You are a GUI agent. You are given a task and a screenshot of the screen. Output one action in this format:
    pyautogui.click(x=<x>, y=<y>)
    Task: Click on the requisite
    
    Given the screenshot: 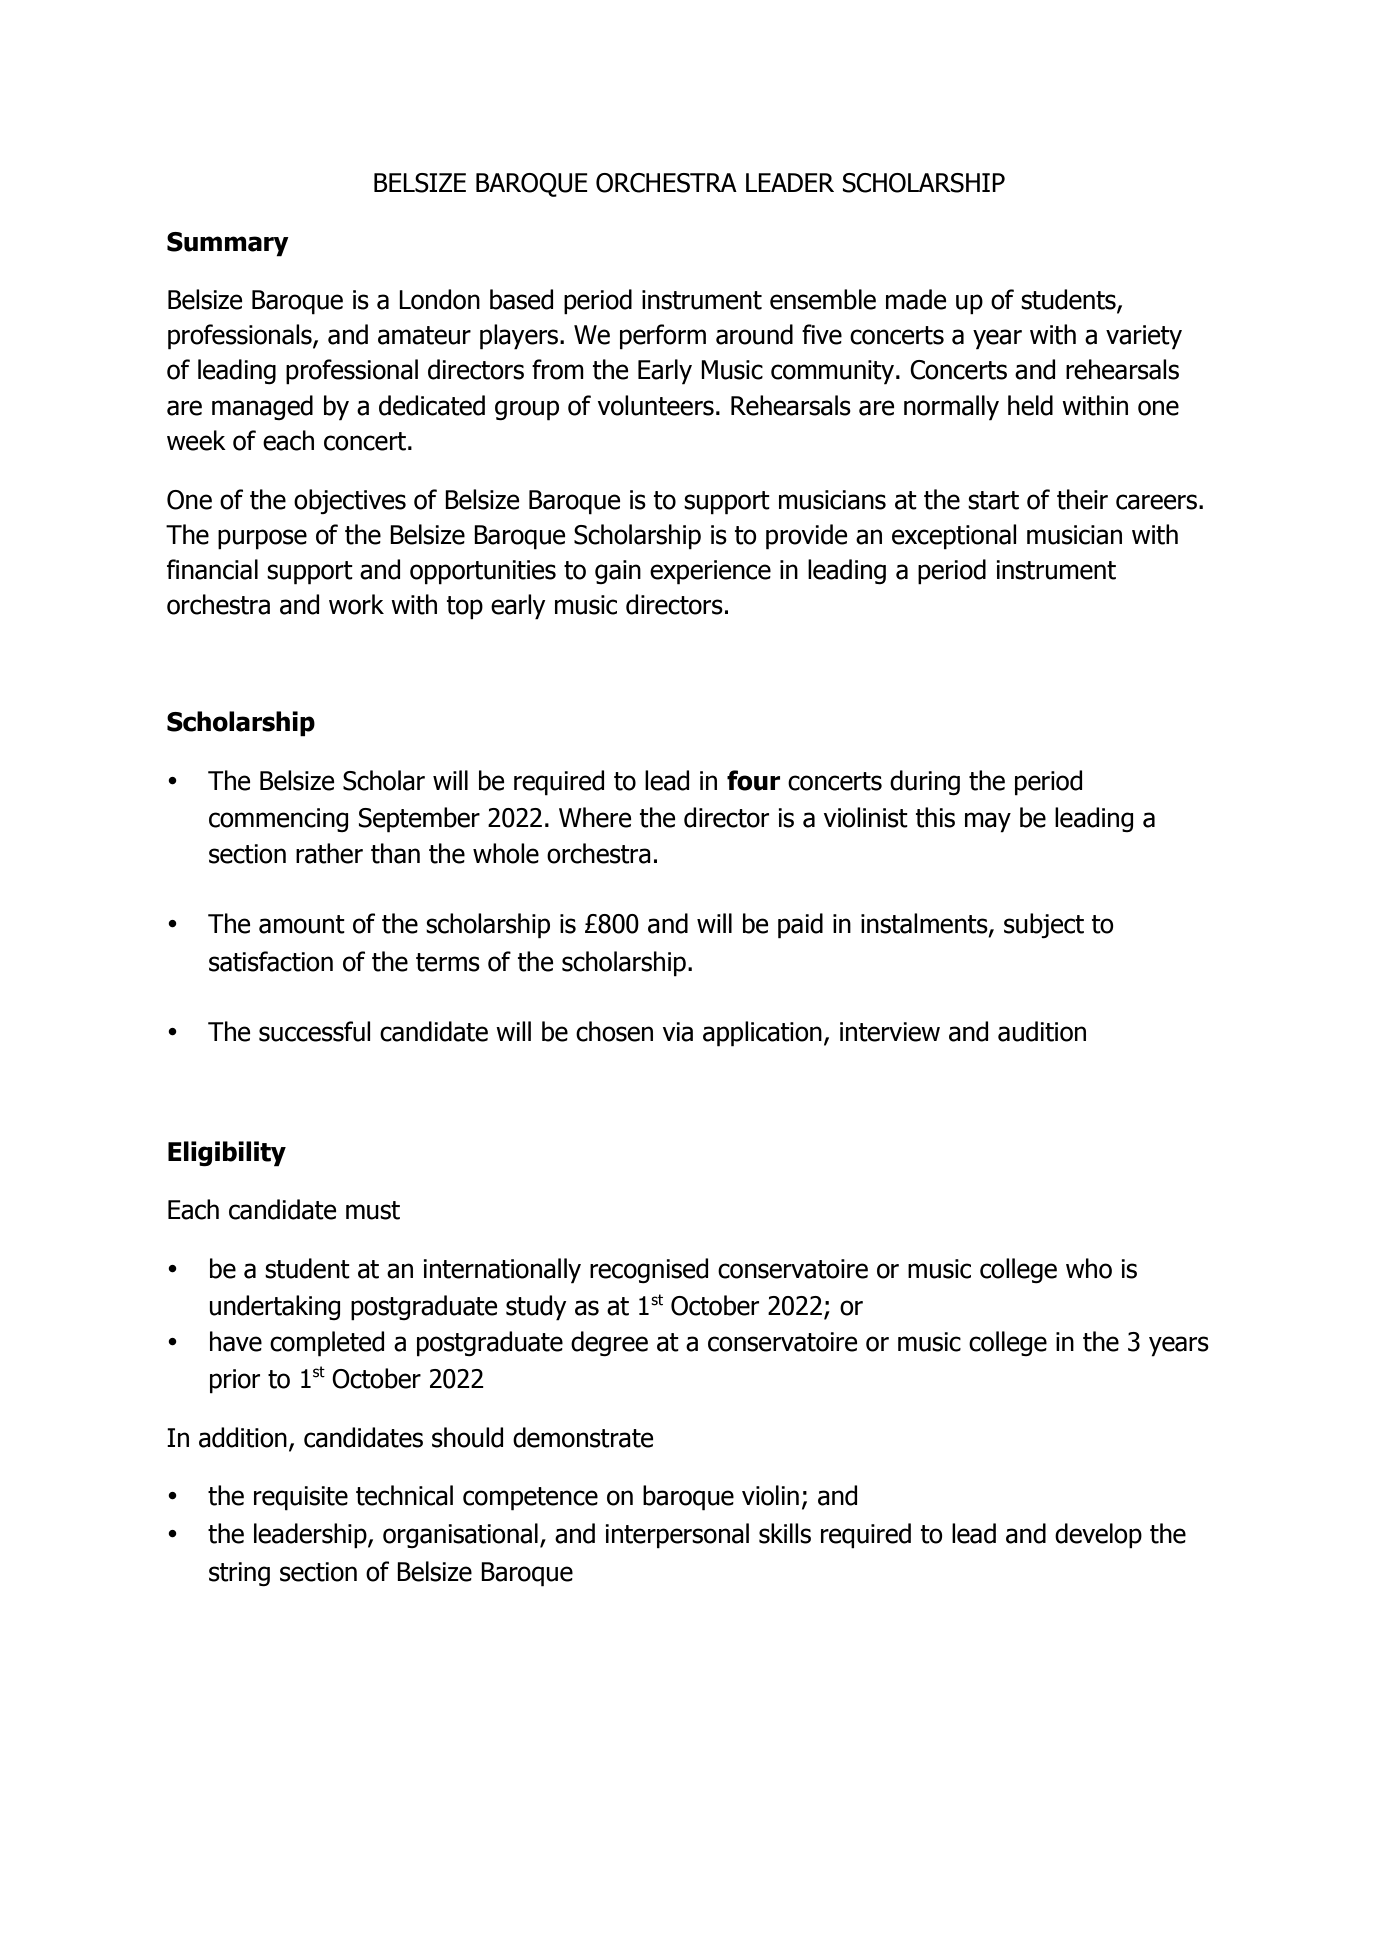 What is the action you would take?
    pyautogui.click(x=301, y=1498)
